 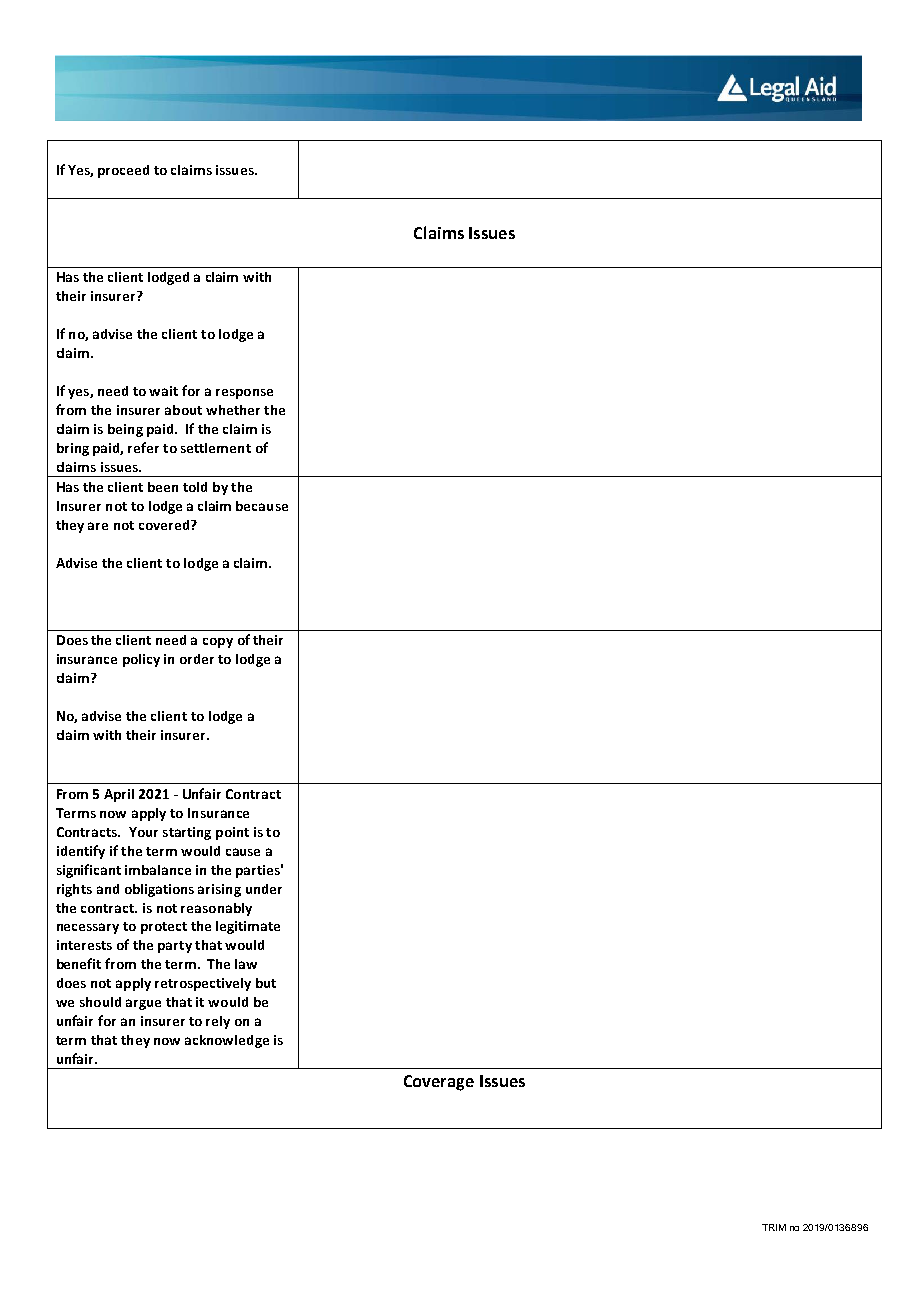 What do you see at coordinates (141, 660) in the image?
I see `policy` at bounding box center [141, 660].
